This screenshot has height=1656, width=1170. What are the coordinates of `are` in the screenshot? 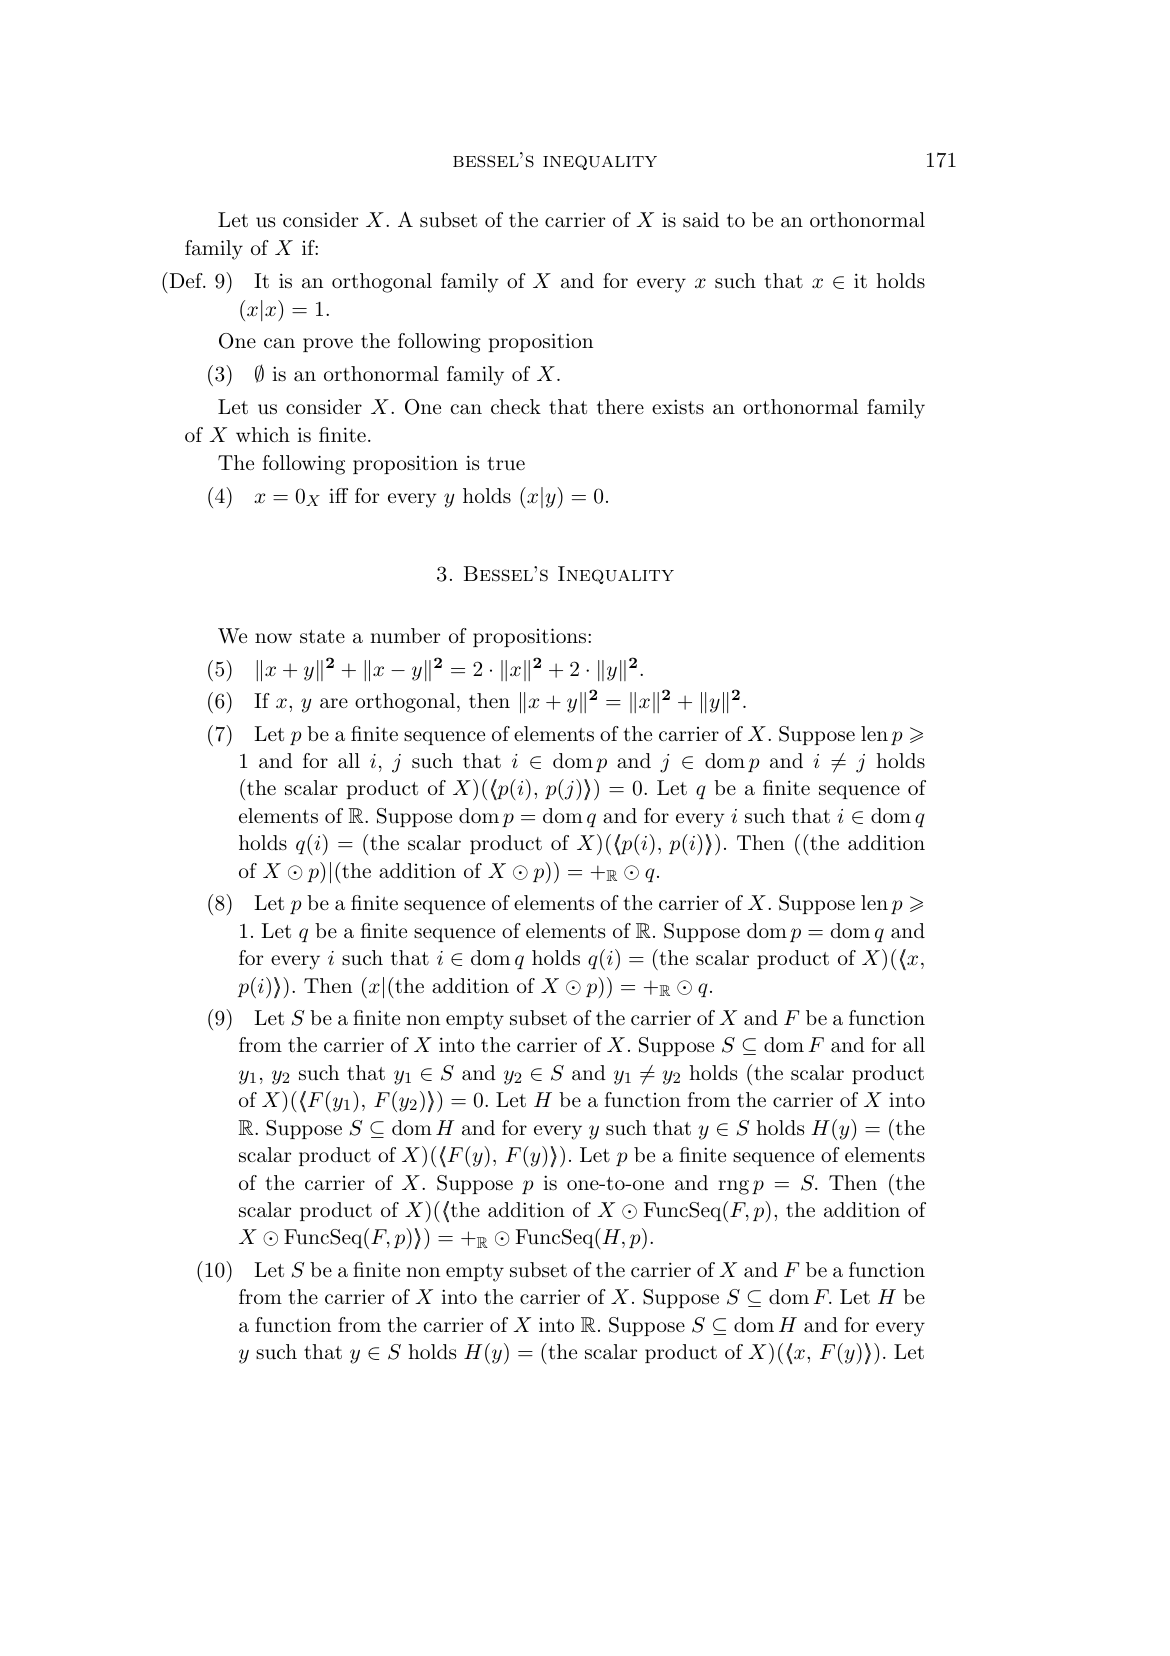 It's located at (334, 703).
